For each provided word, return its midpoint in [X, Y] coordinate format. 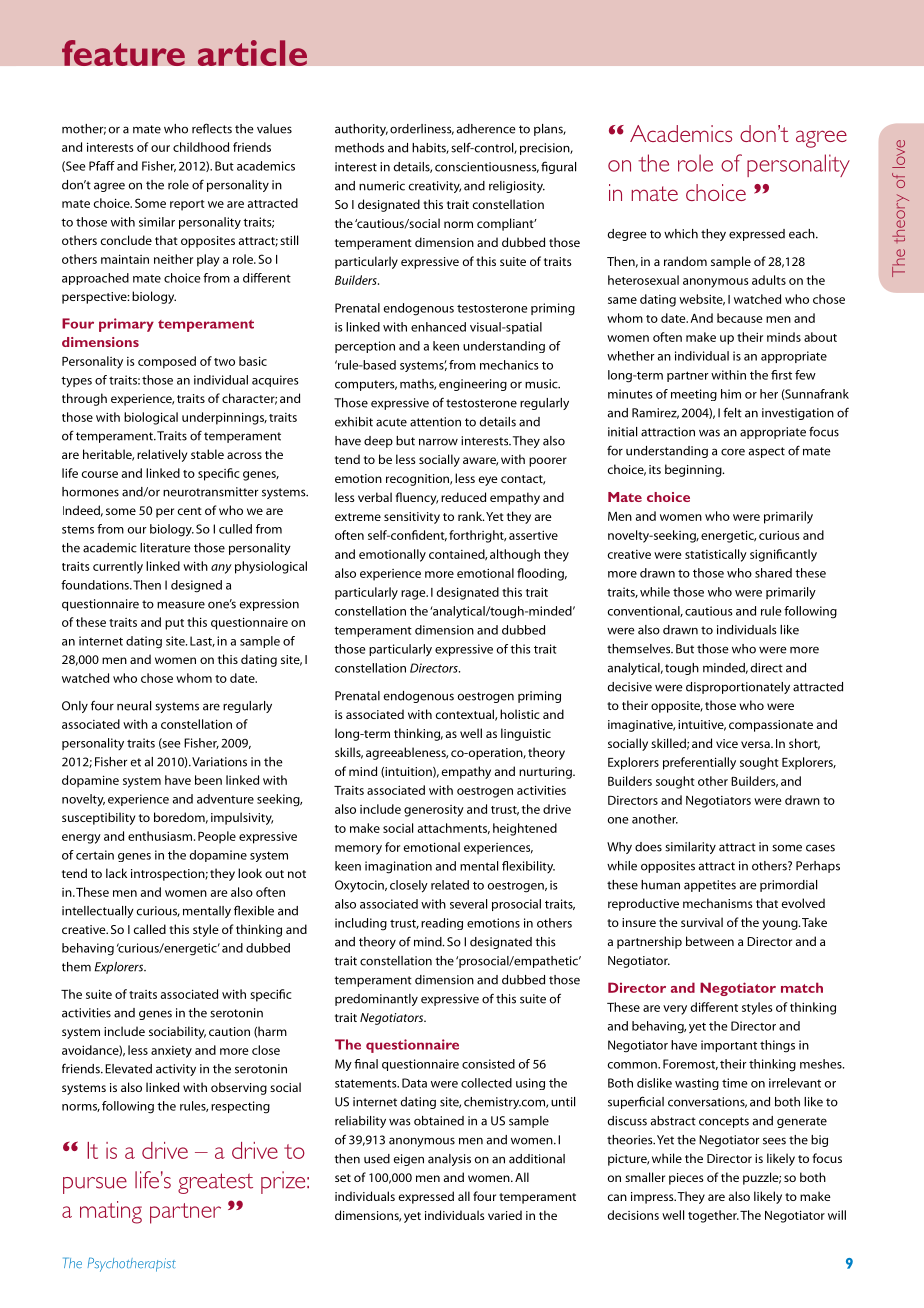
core [733, 452]
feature [123, 53]
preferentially [699, 763]
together [713, 1216]
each [803, 234]
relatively [162, 455]
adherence [486, 129]
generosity [434, 811]
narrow [438, 442]
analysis [449, 1160]
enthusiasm [161, 836]
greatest [215, 1183]
